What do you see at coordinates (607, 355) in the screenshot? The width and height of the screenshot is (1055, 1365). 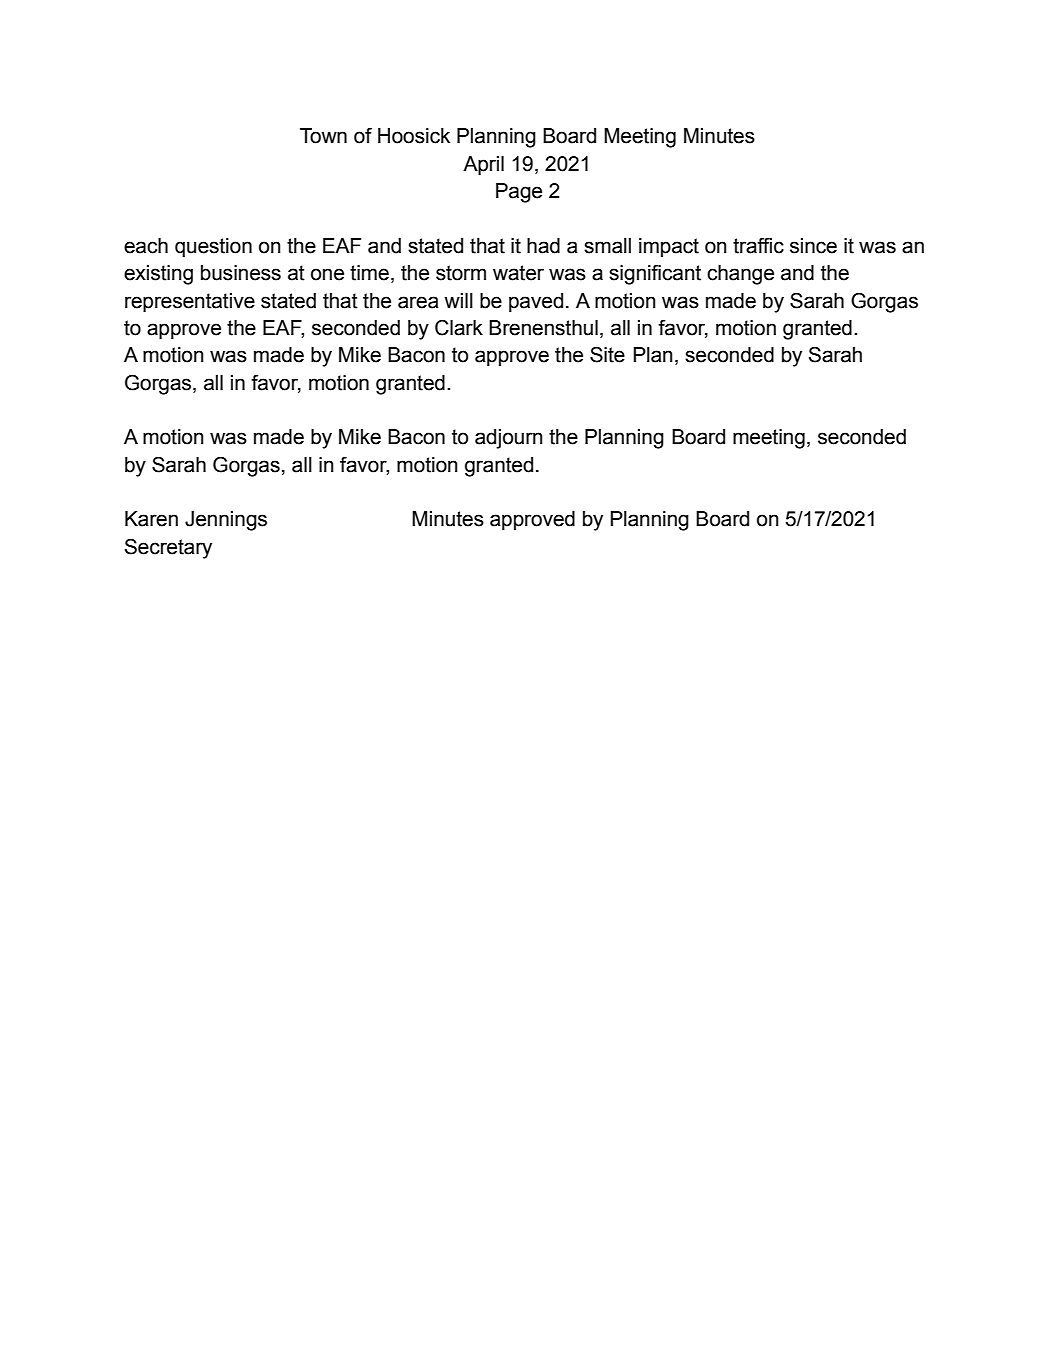 I see `Site` at bounding box center [607, 355].
